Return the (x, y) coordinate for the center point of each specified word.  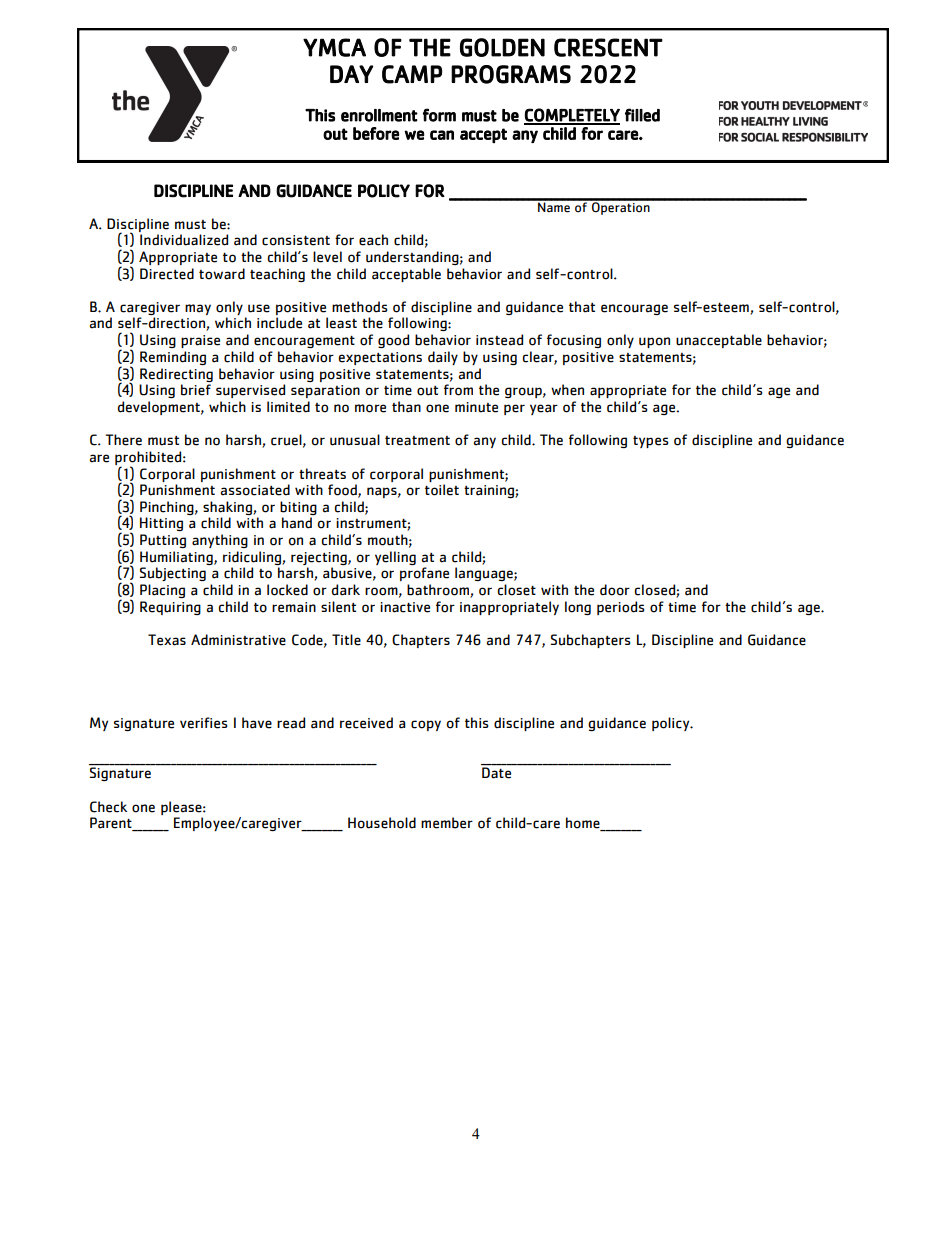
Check (108, 807)
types (651, 442)
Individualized (184, 240)
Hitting (161, 524)
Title (346, 640)
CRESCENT (608, 47)
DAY (351, 74)
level (327, 257)
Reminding (173, 358)
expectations (380, 358)
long (578, 608)
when (567, 390)
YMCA (334, 47)
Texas (167, 640)
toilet (442, 490)
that (582, 307)
